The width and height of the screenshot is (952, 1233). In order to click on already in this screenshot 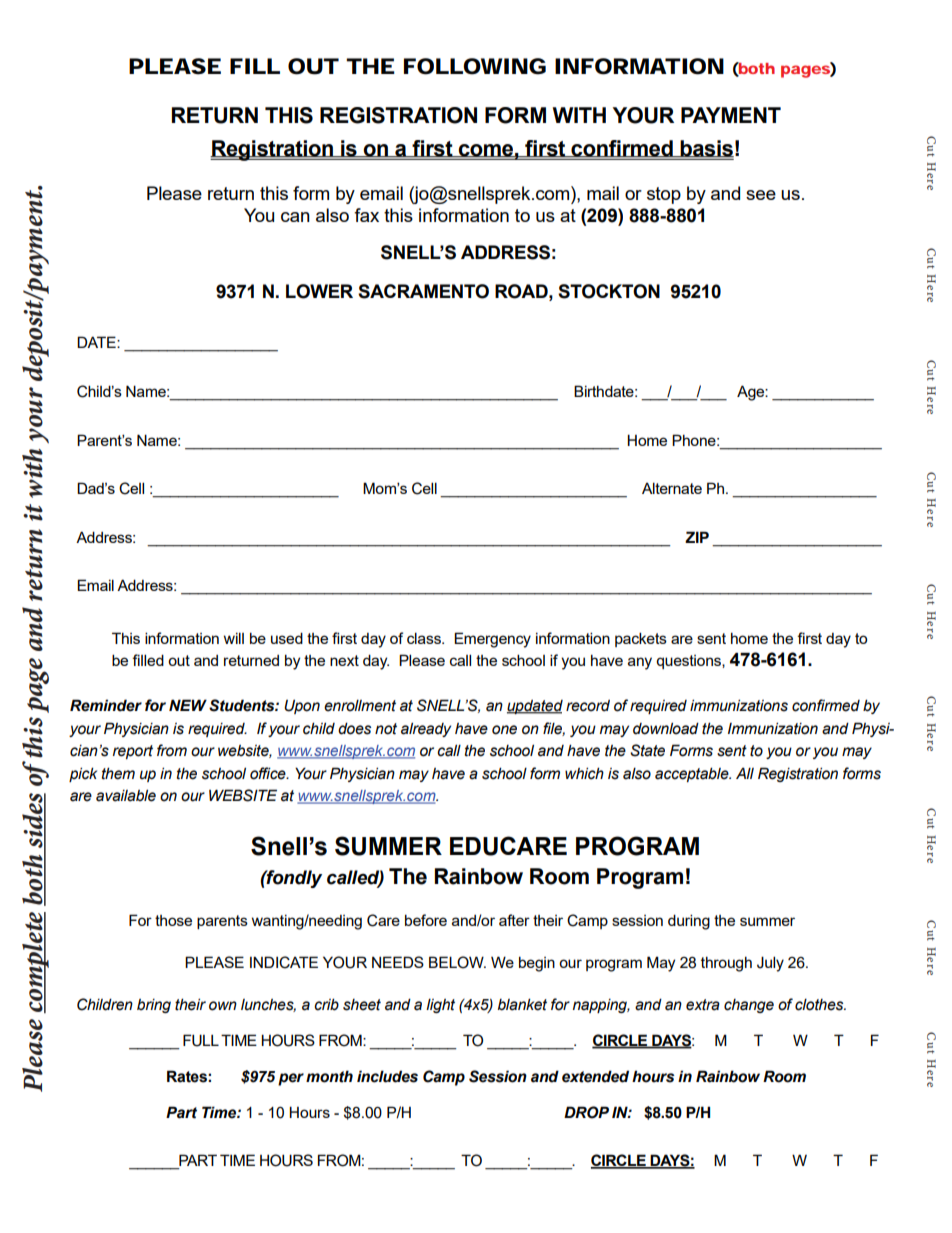, I will do `click(426, 729)`.
